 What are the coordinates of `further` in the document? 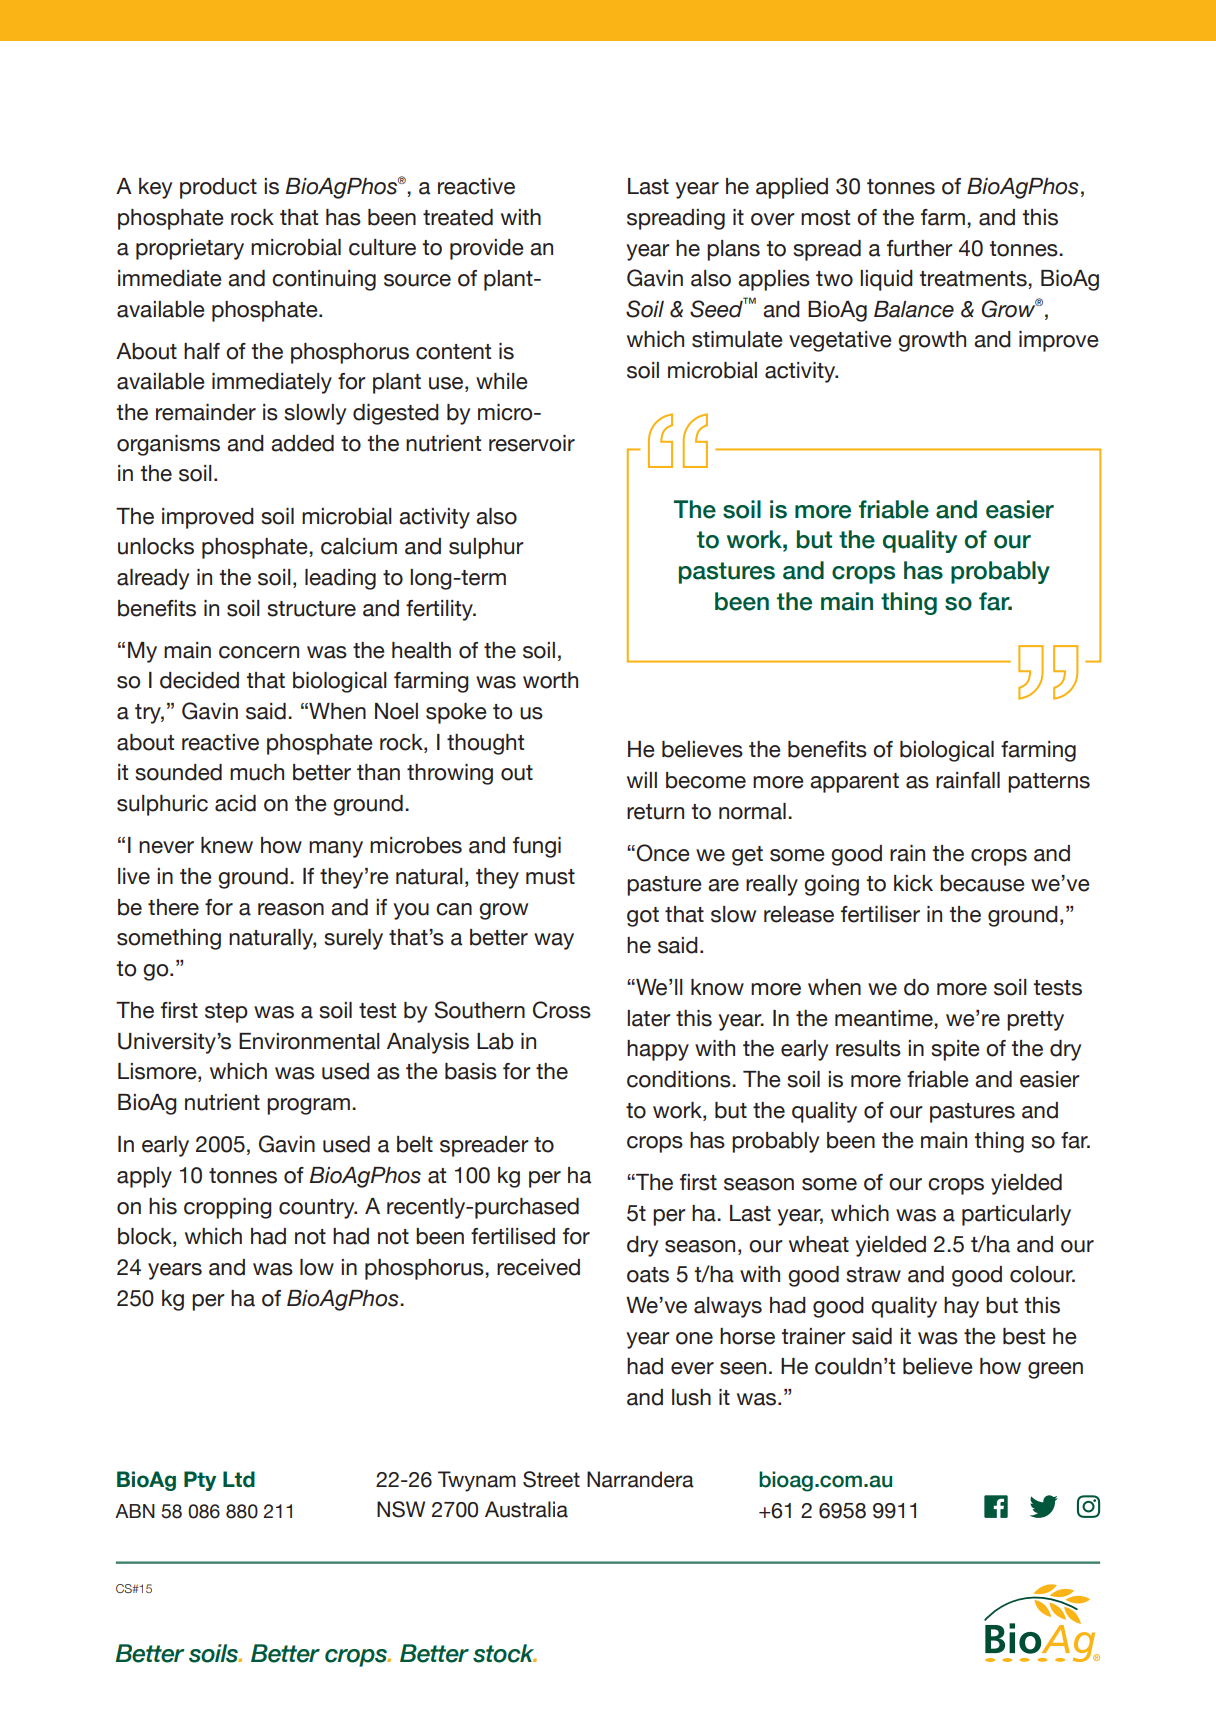 It's located at (920, 248).
